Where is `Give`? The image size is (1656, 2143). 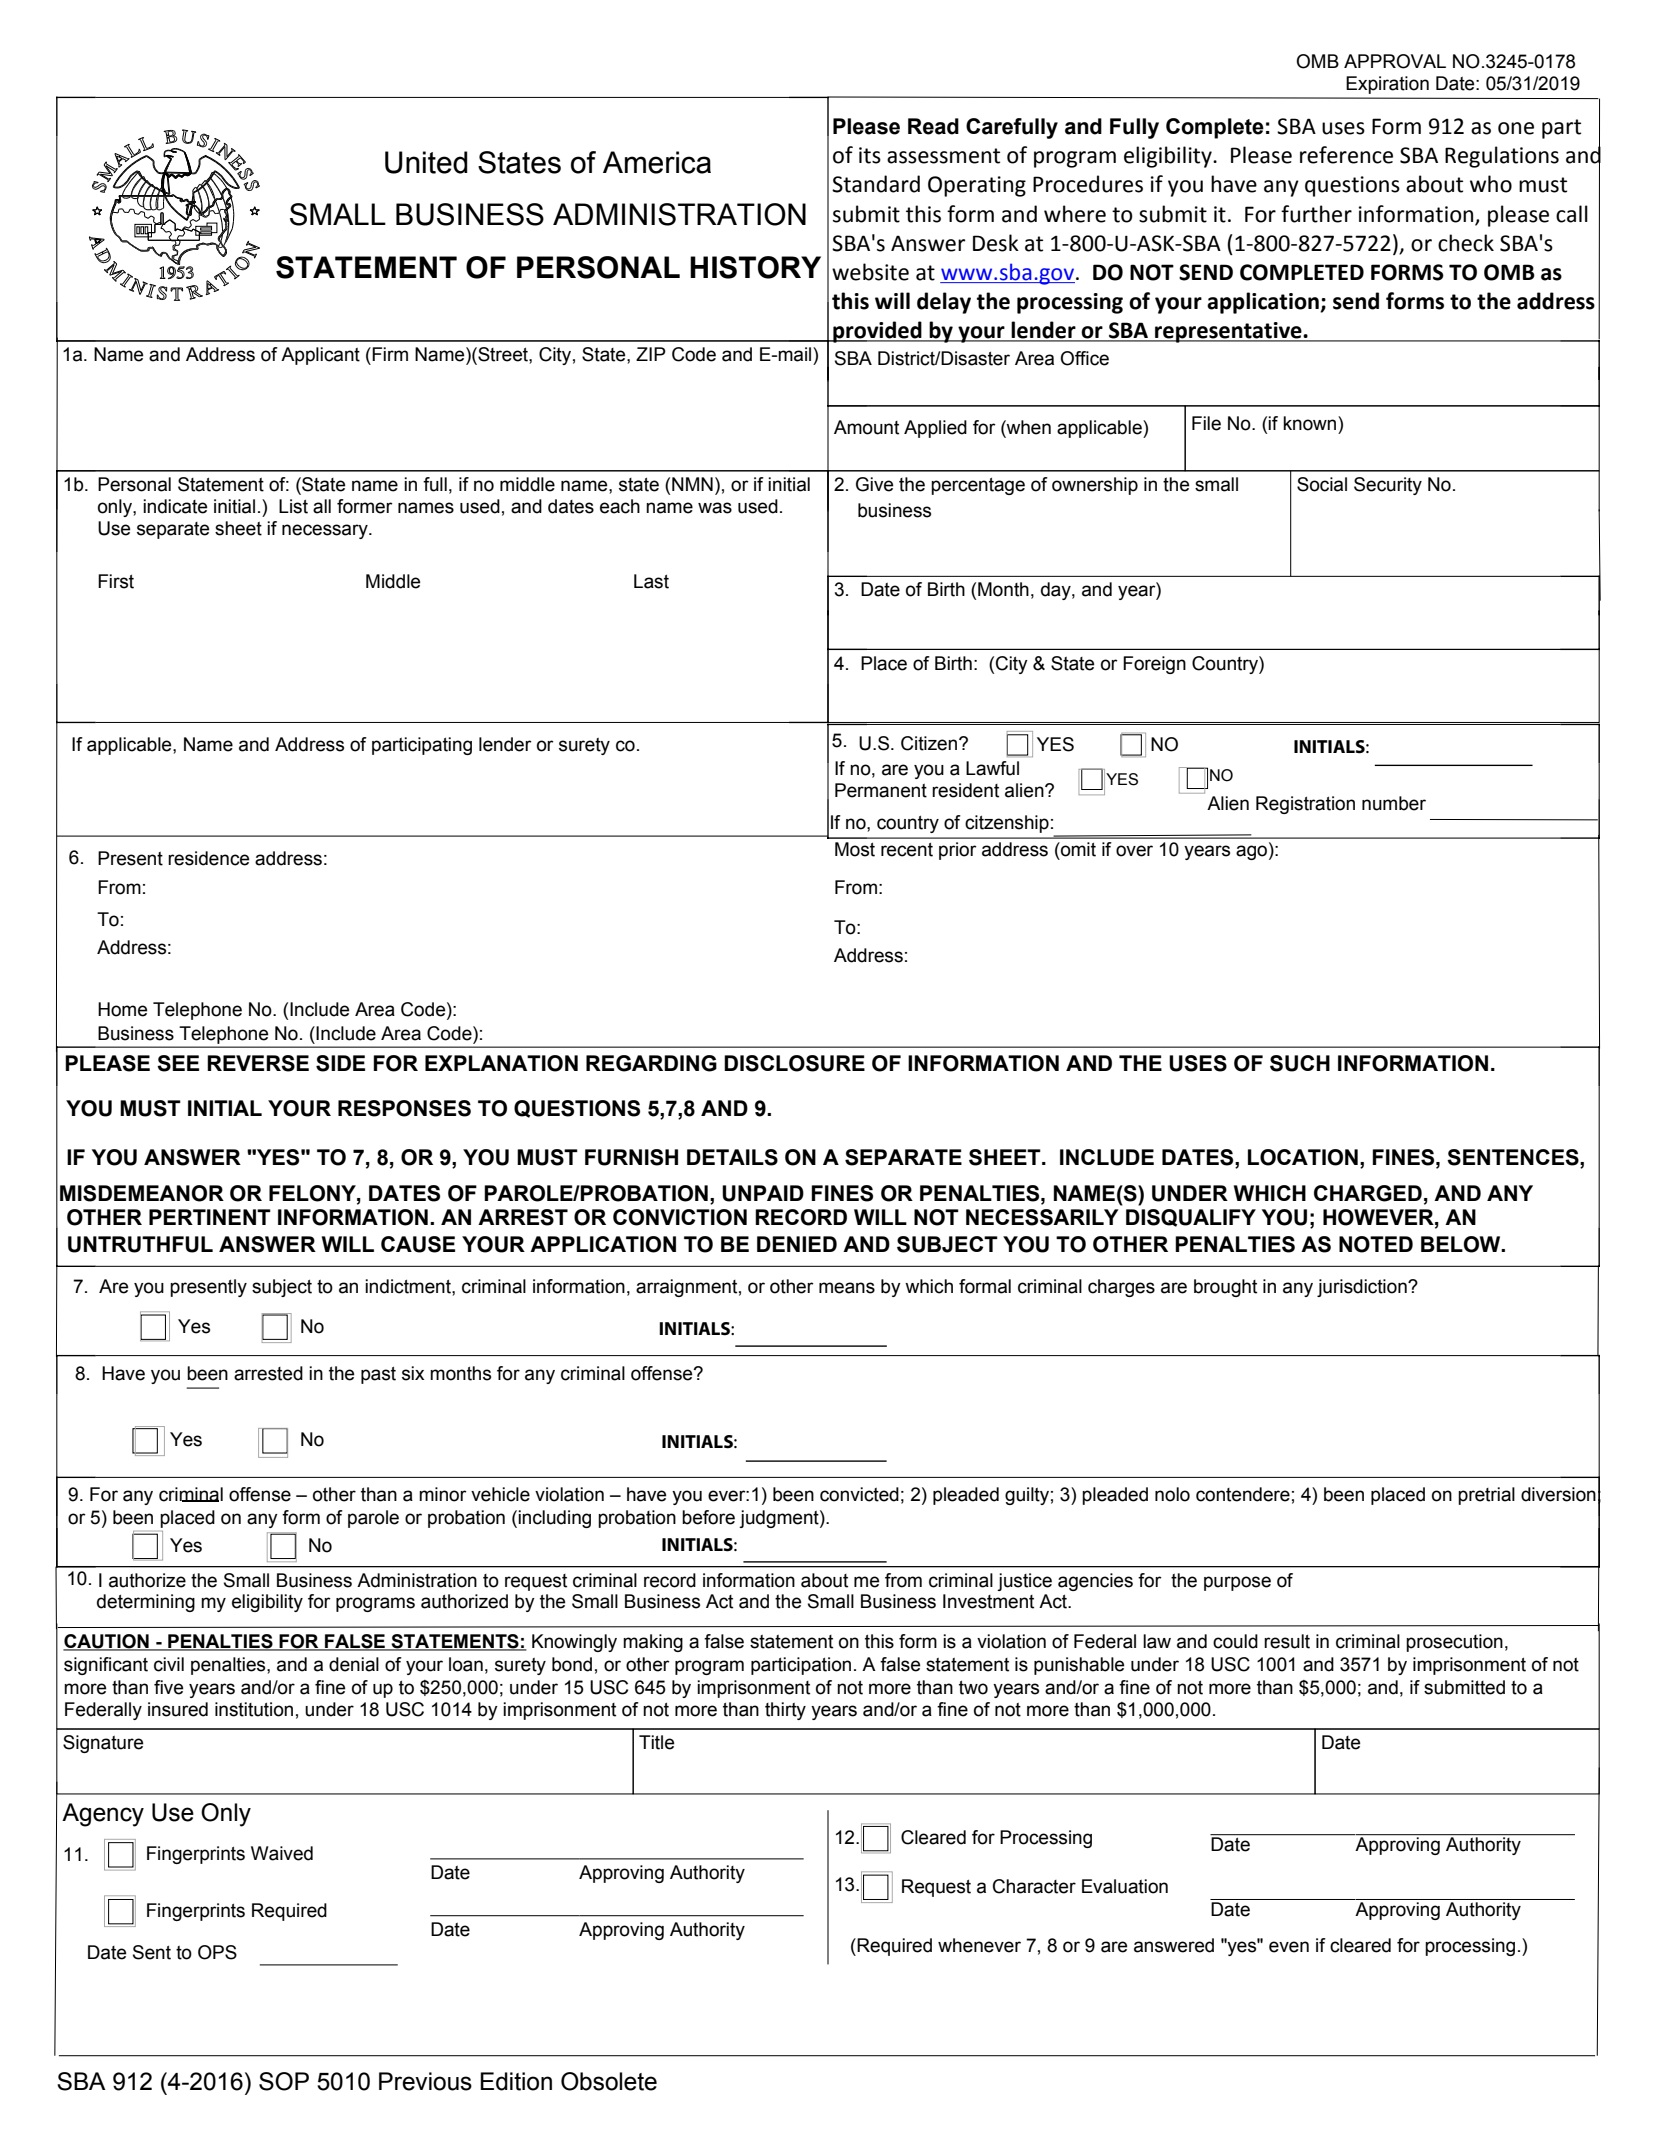 Give is located at coordinates (874, 484).
